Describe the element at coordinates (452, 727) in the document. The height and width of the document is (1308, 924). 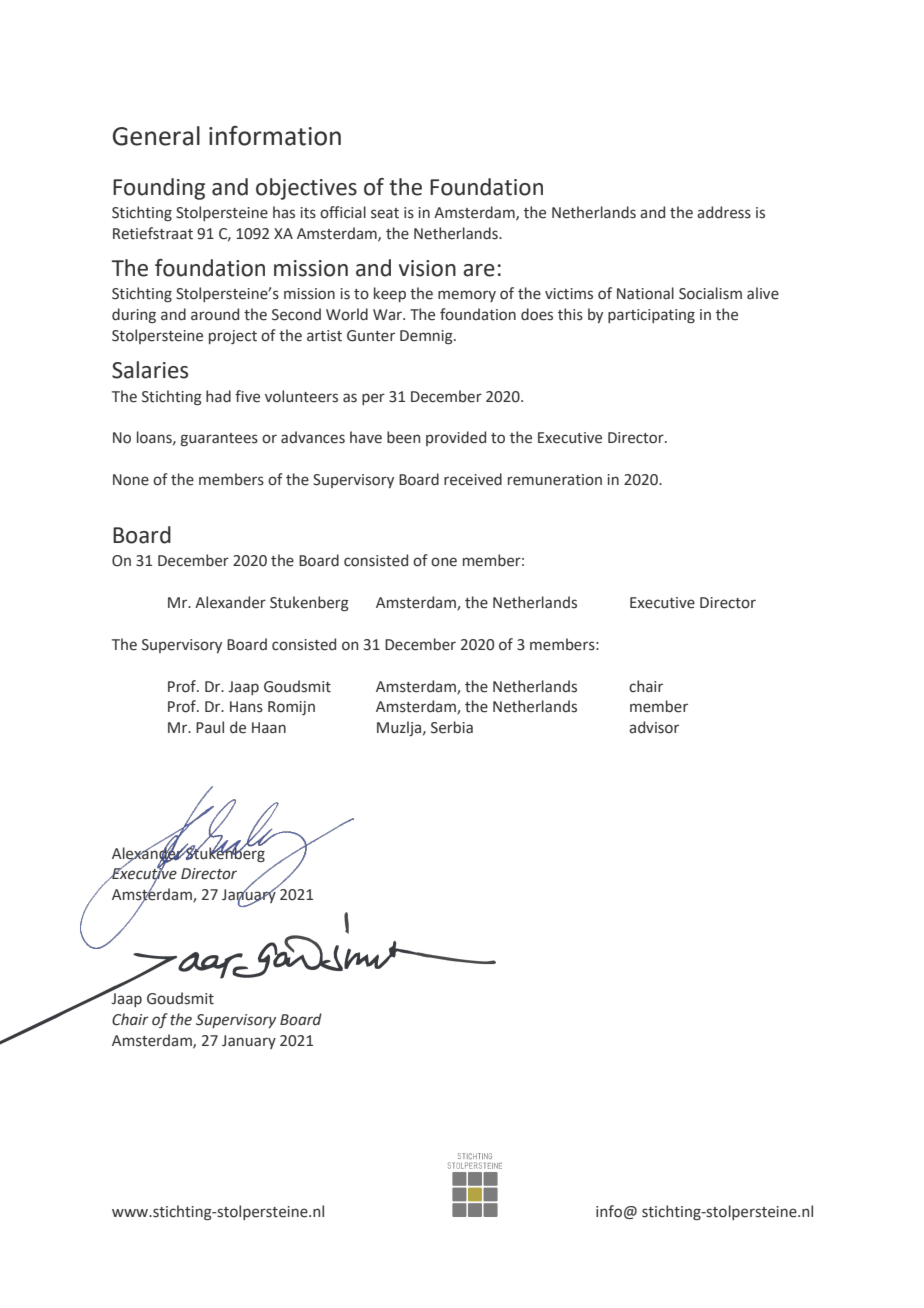
I see `Serbia` at that location.
